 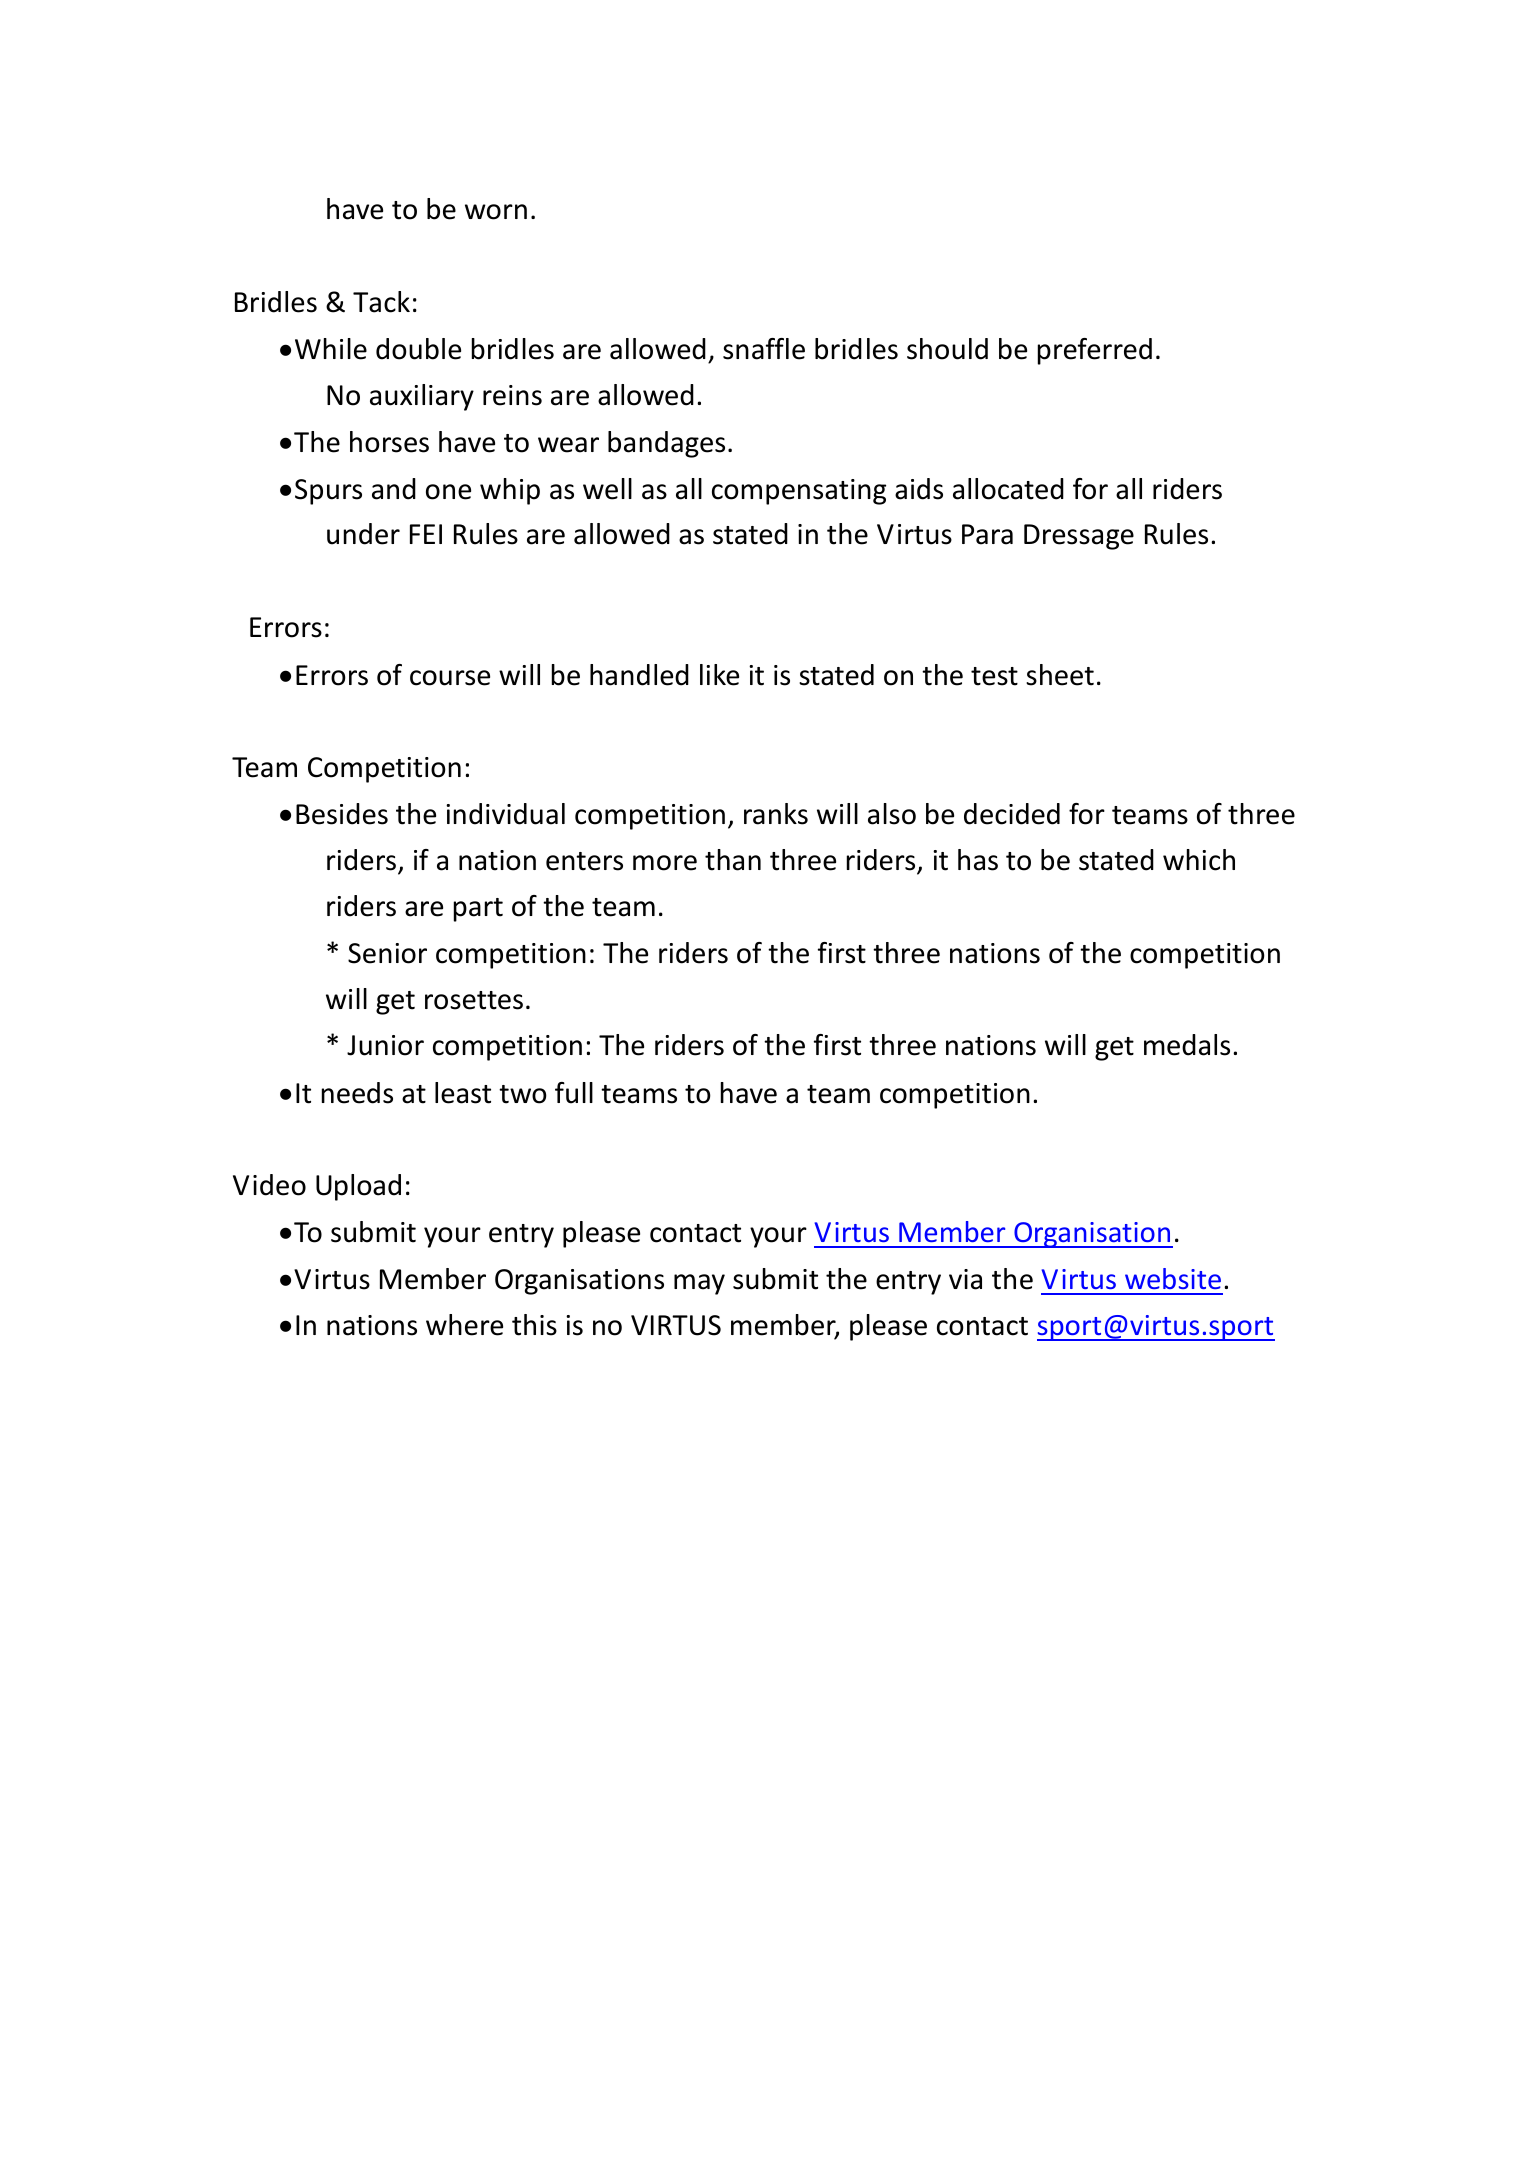 I want to click on where, so click(x=464, y=1325).
